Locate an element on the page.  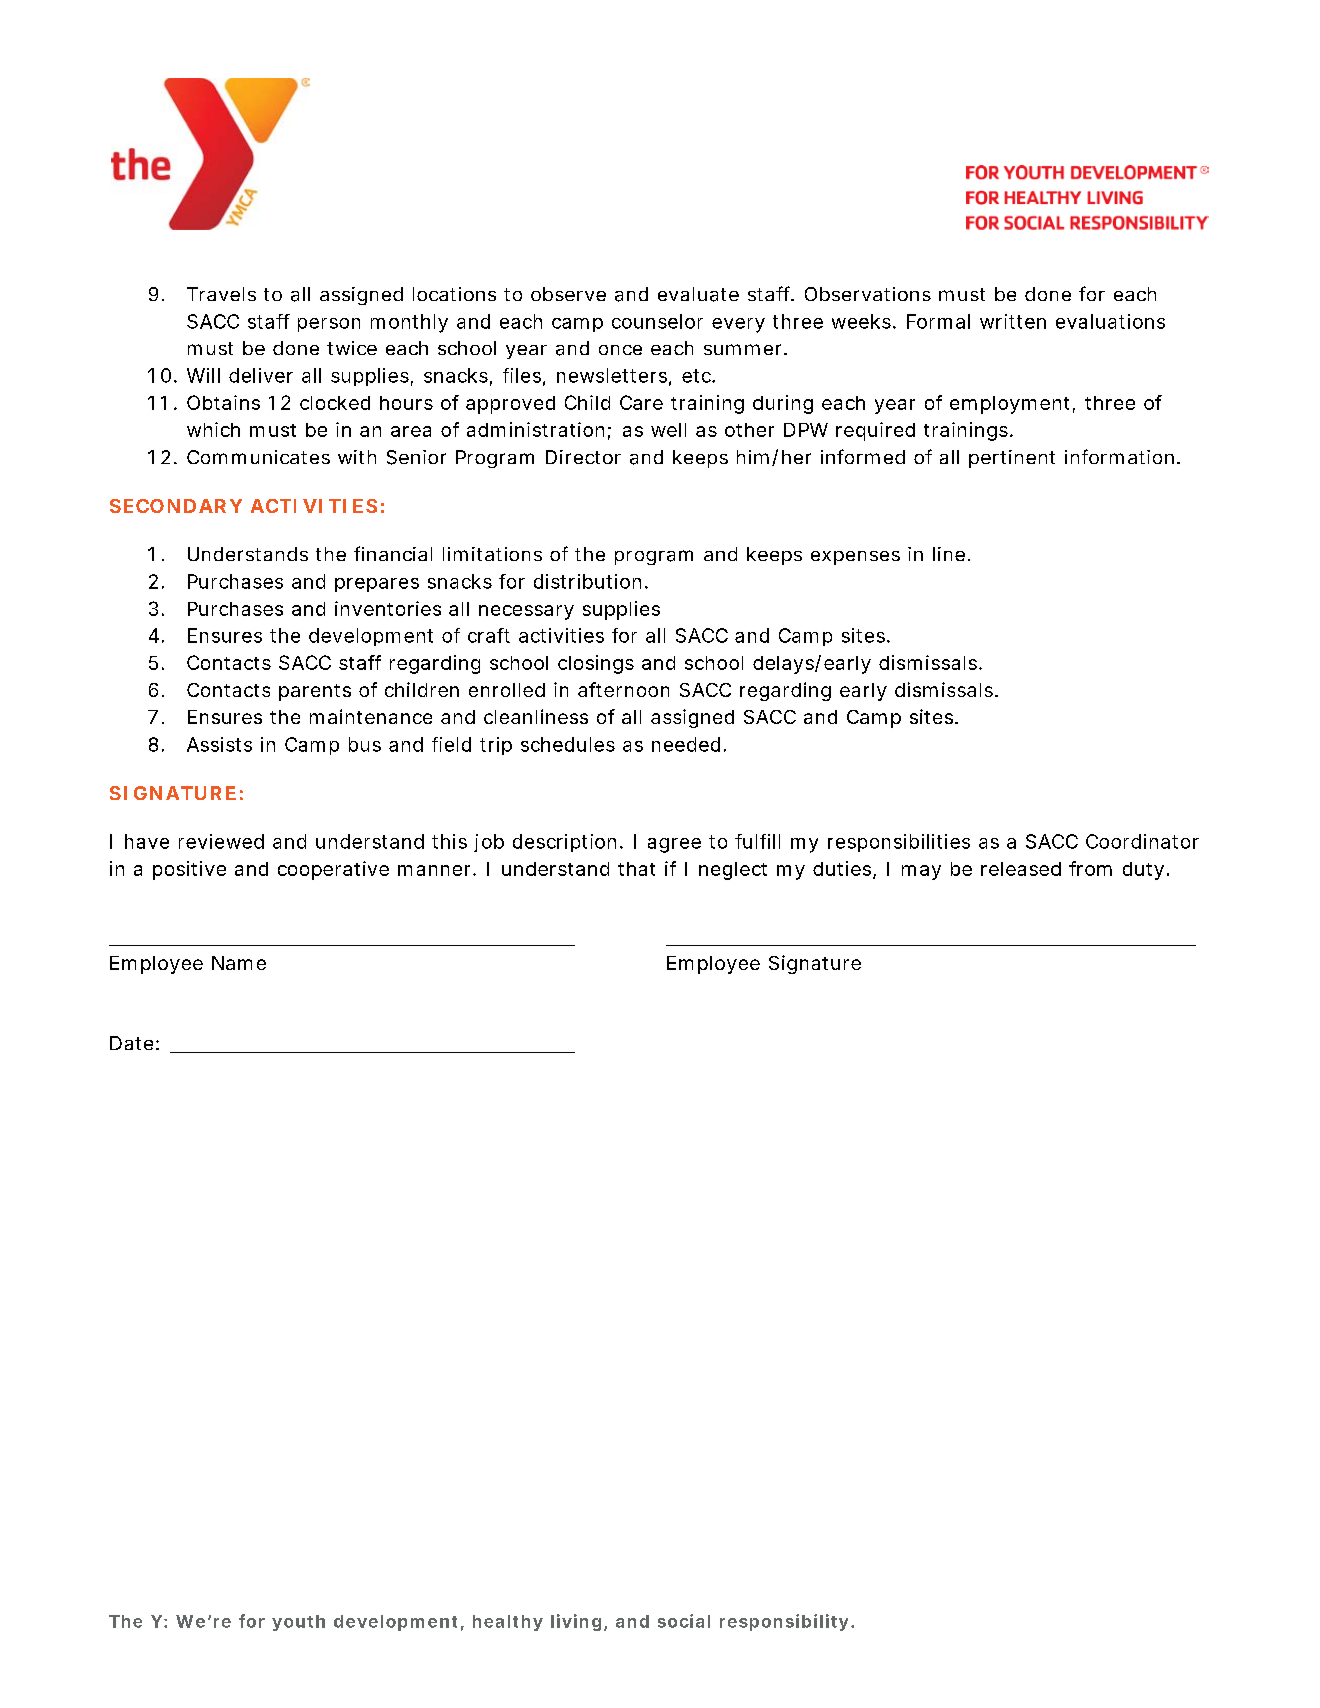
deliver is located at coordinates (261, 375).
